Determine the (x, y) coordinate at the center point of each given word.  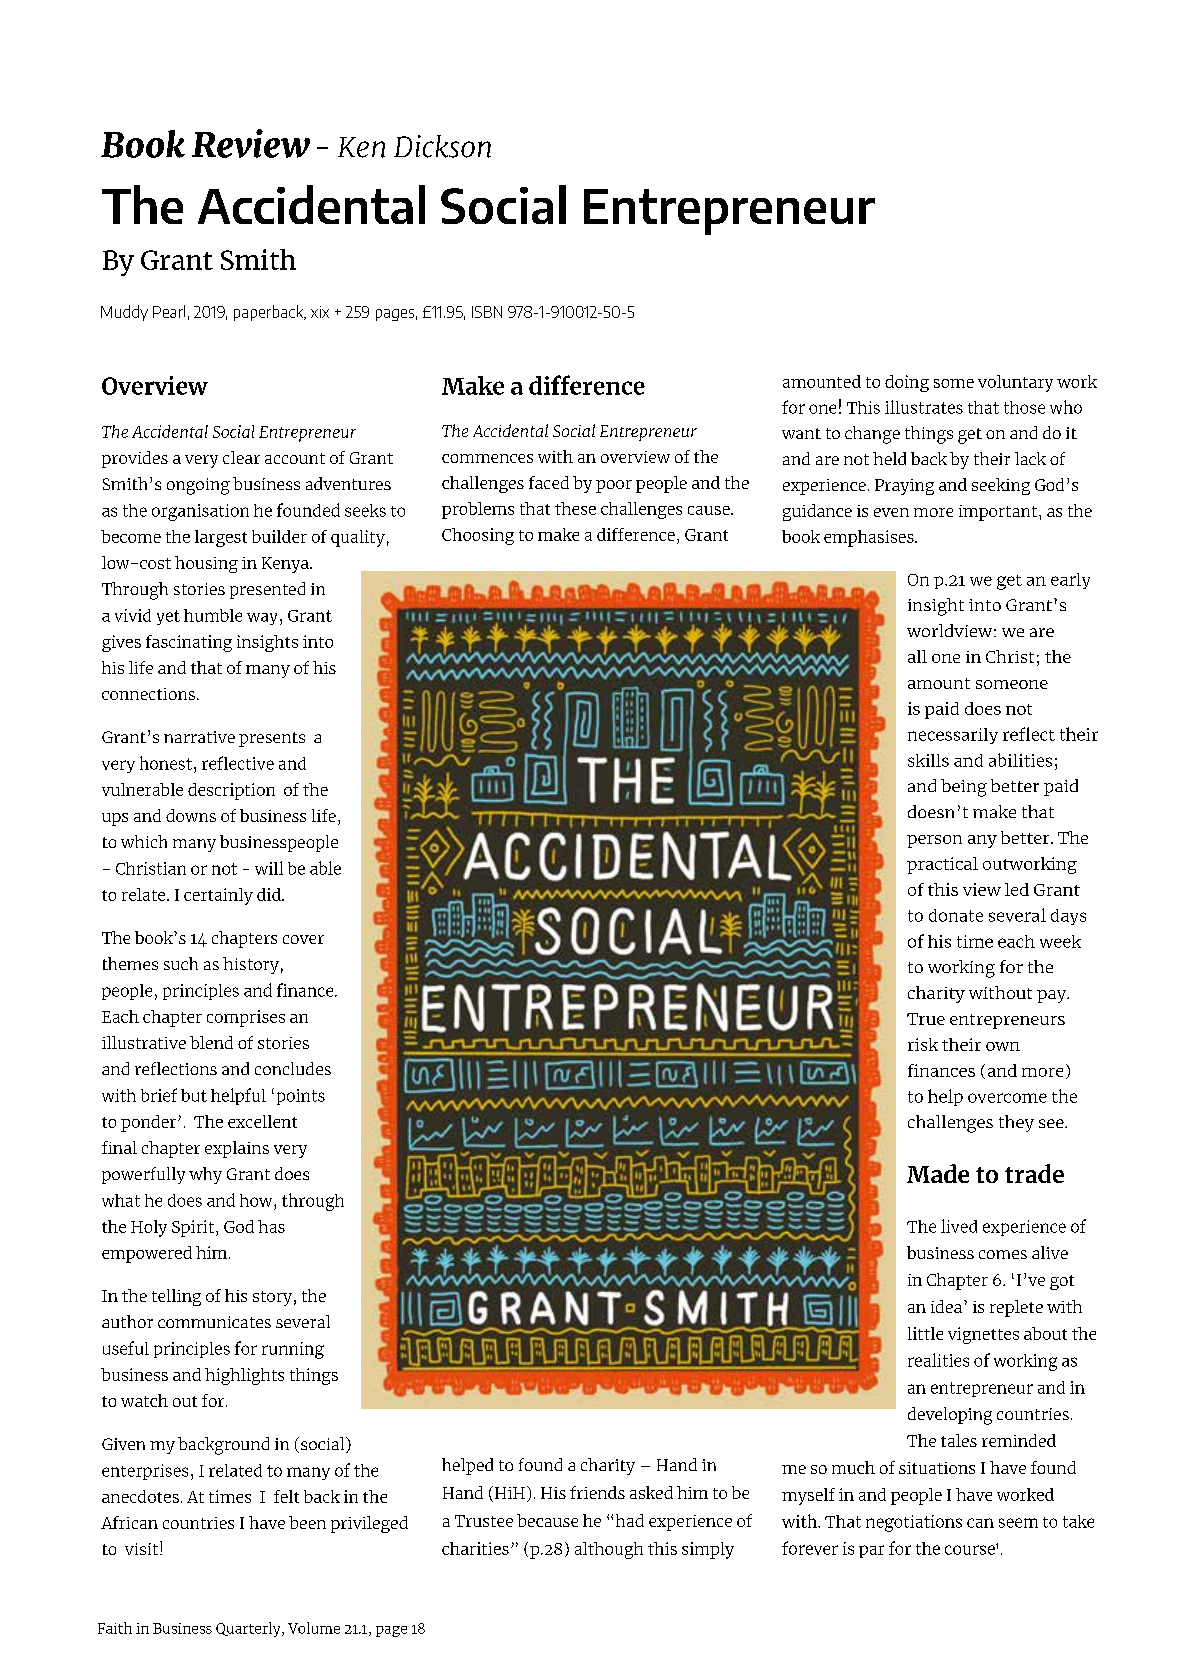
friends (597, 1492)
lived (959, 1226)
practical (942, 865)
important (999, 513)
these (575, 508)
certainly (218, 896)
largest (221, 538)
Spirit (194, 1228)
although (609, 1550)
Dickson (442, 146)
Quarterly (249, 1629)
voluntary (1015, 383)
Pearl (169, 311)
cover (303, 939)
